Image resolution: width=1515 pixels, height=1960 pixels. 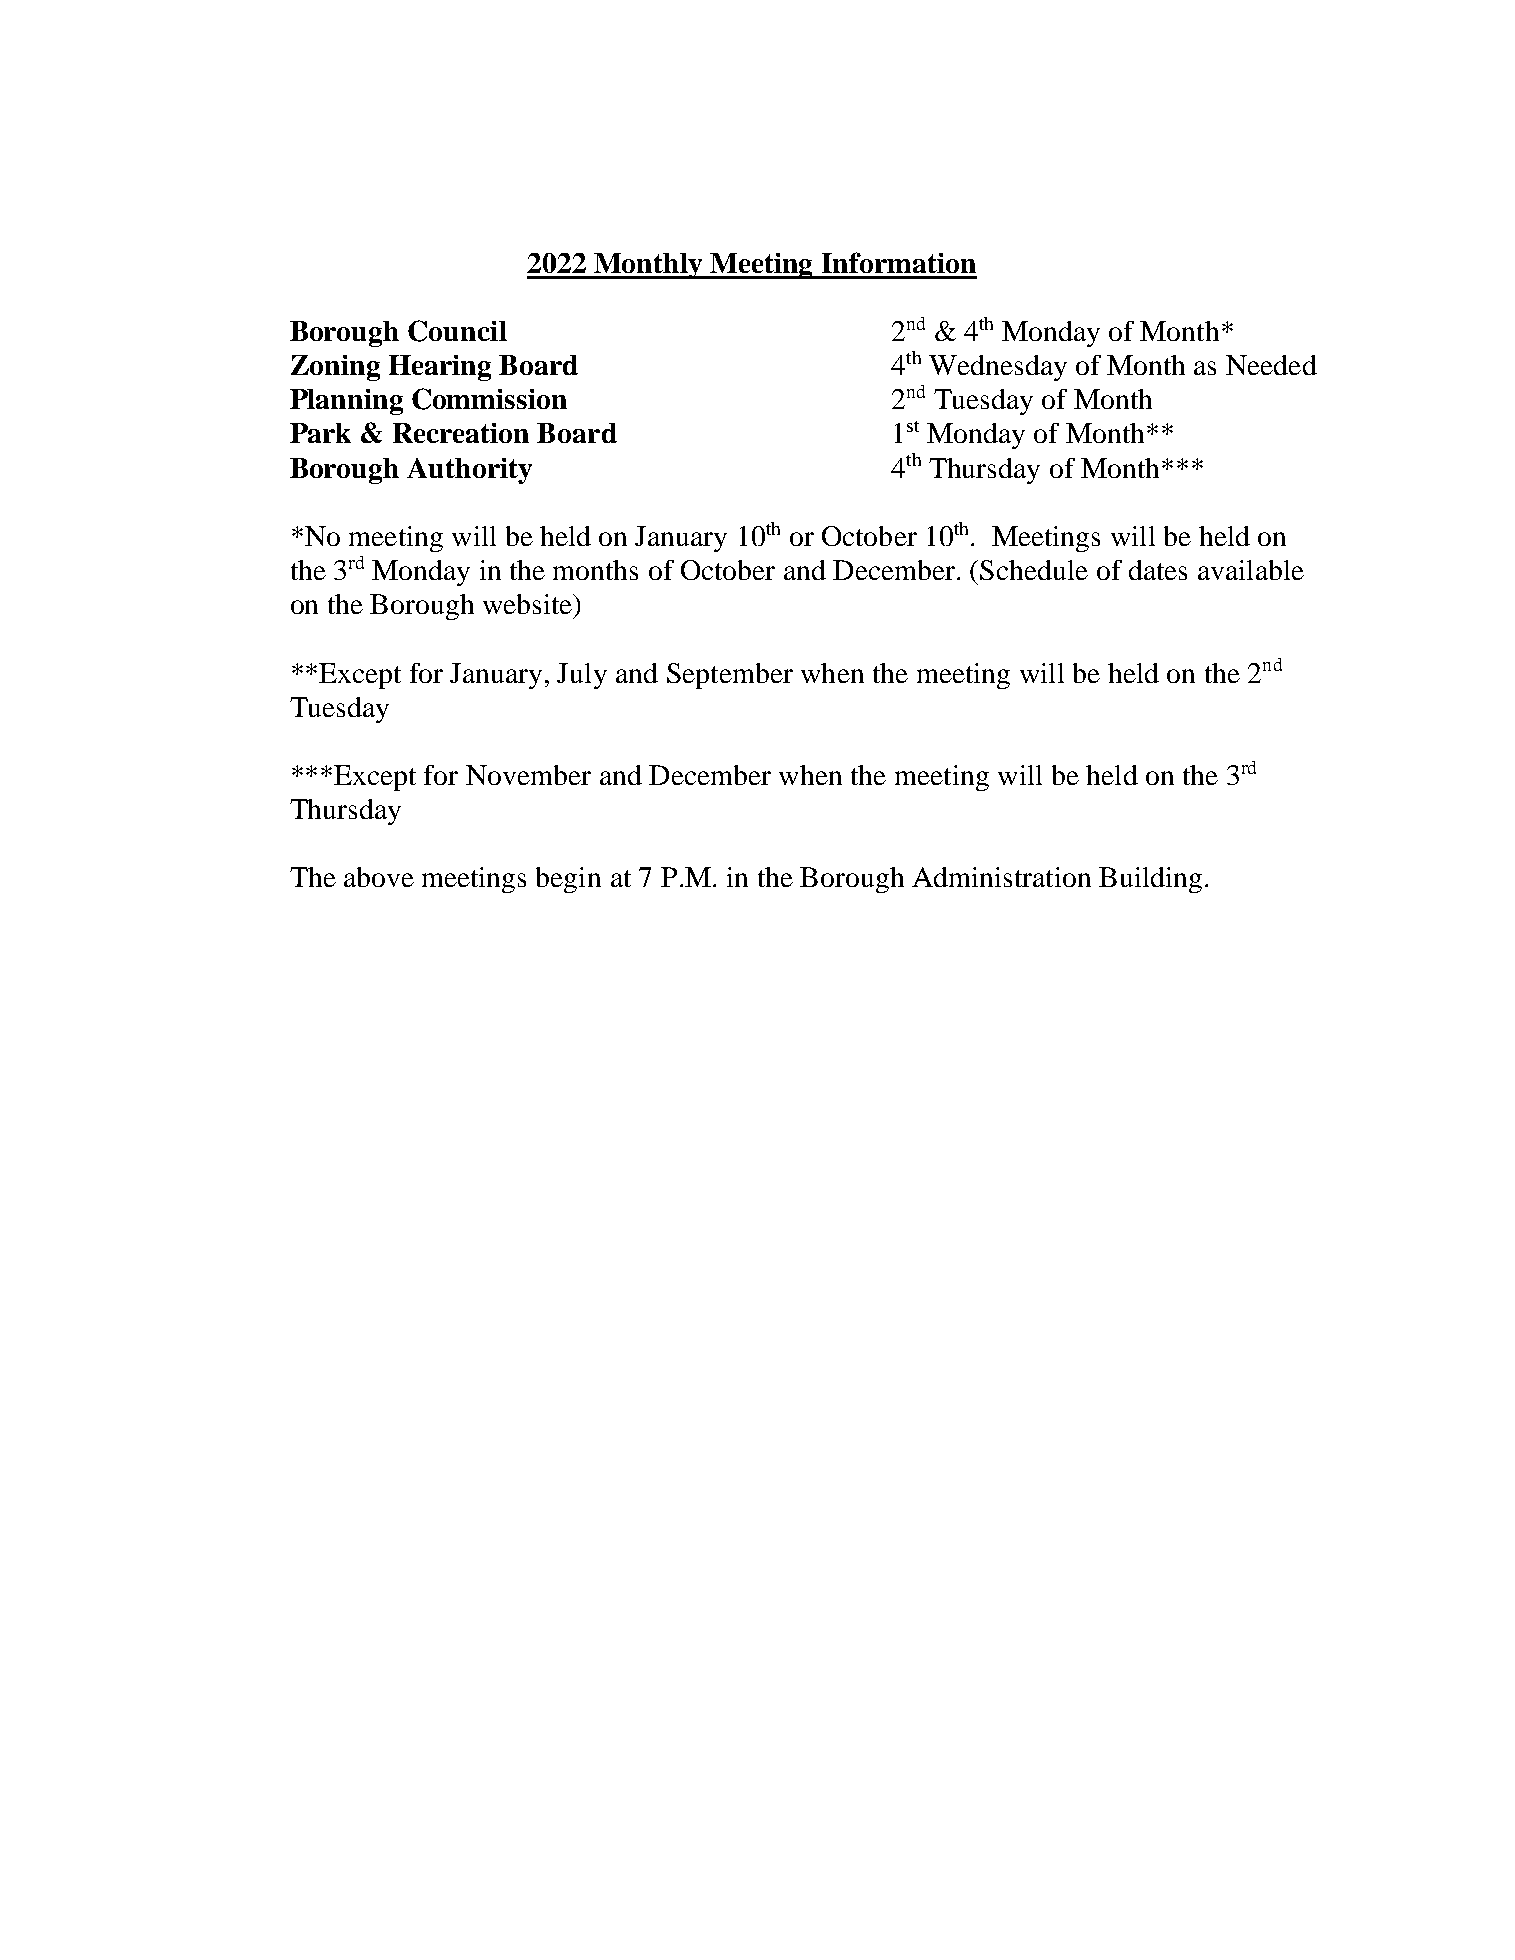 I want to click on Needed, so click(x=1271, y=365).
